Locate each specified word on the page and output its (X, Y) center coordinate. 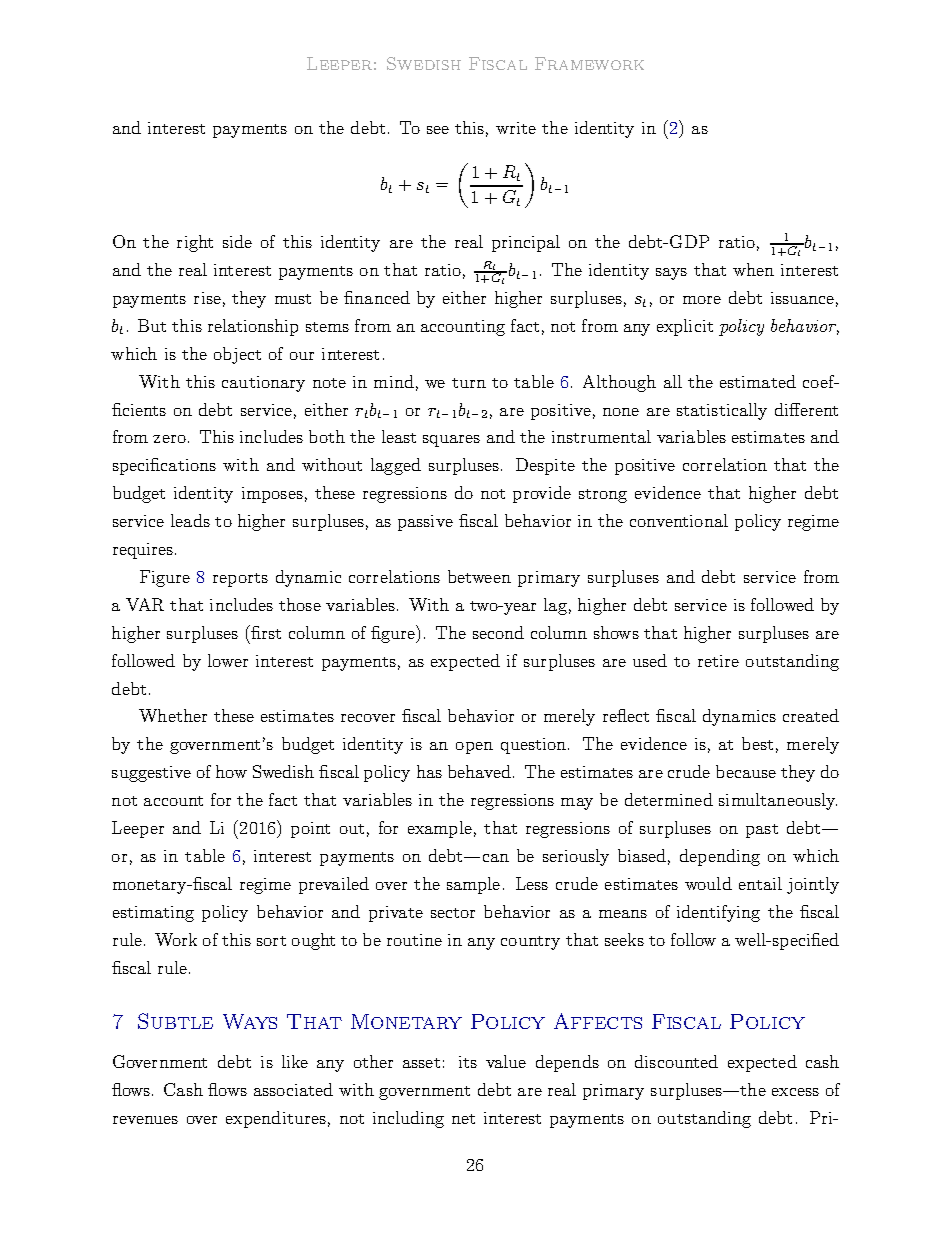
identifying (718, 913)
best (757, 743)
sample (473, 885)
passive (425, 523)
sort (271, 941)
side (237, 241)
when (753, 269)
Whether (173, 715)
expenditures (276, 1119)
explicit (685, 327)
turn (469, 383)
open (474, 748)
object (237, 355)
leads (190, 520)
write (516, 128)
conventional (679, 520)
